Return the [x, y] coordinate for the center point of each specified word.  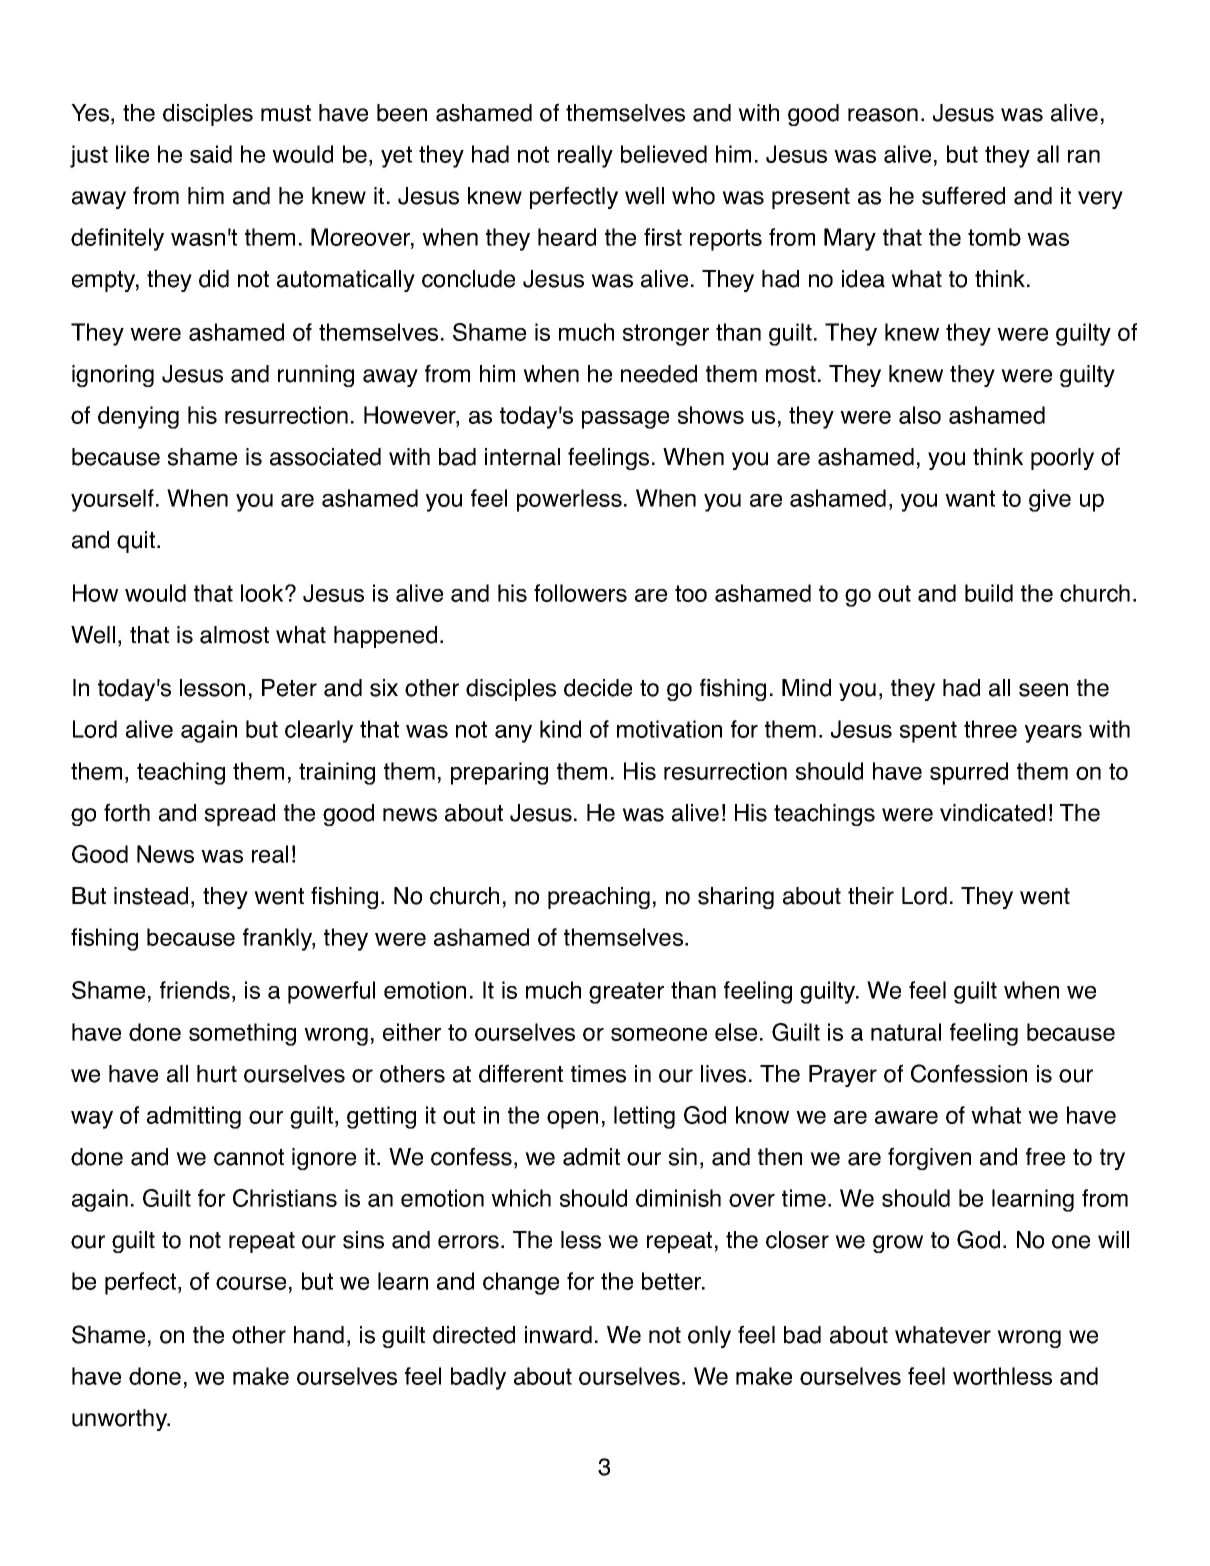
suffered [963, 195]
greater [626, 993]
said [211, 154]
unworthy [121, 1420]
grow [898, 1244]
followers [580, 593]
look [263, 593]
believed [664, 154]
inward [558, 1335]
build [989, 593]
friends [195, 990]
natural [906, 1032]
